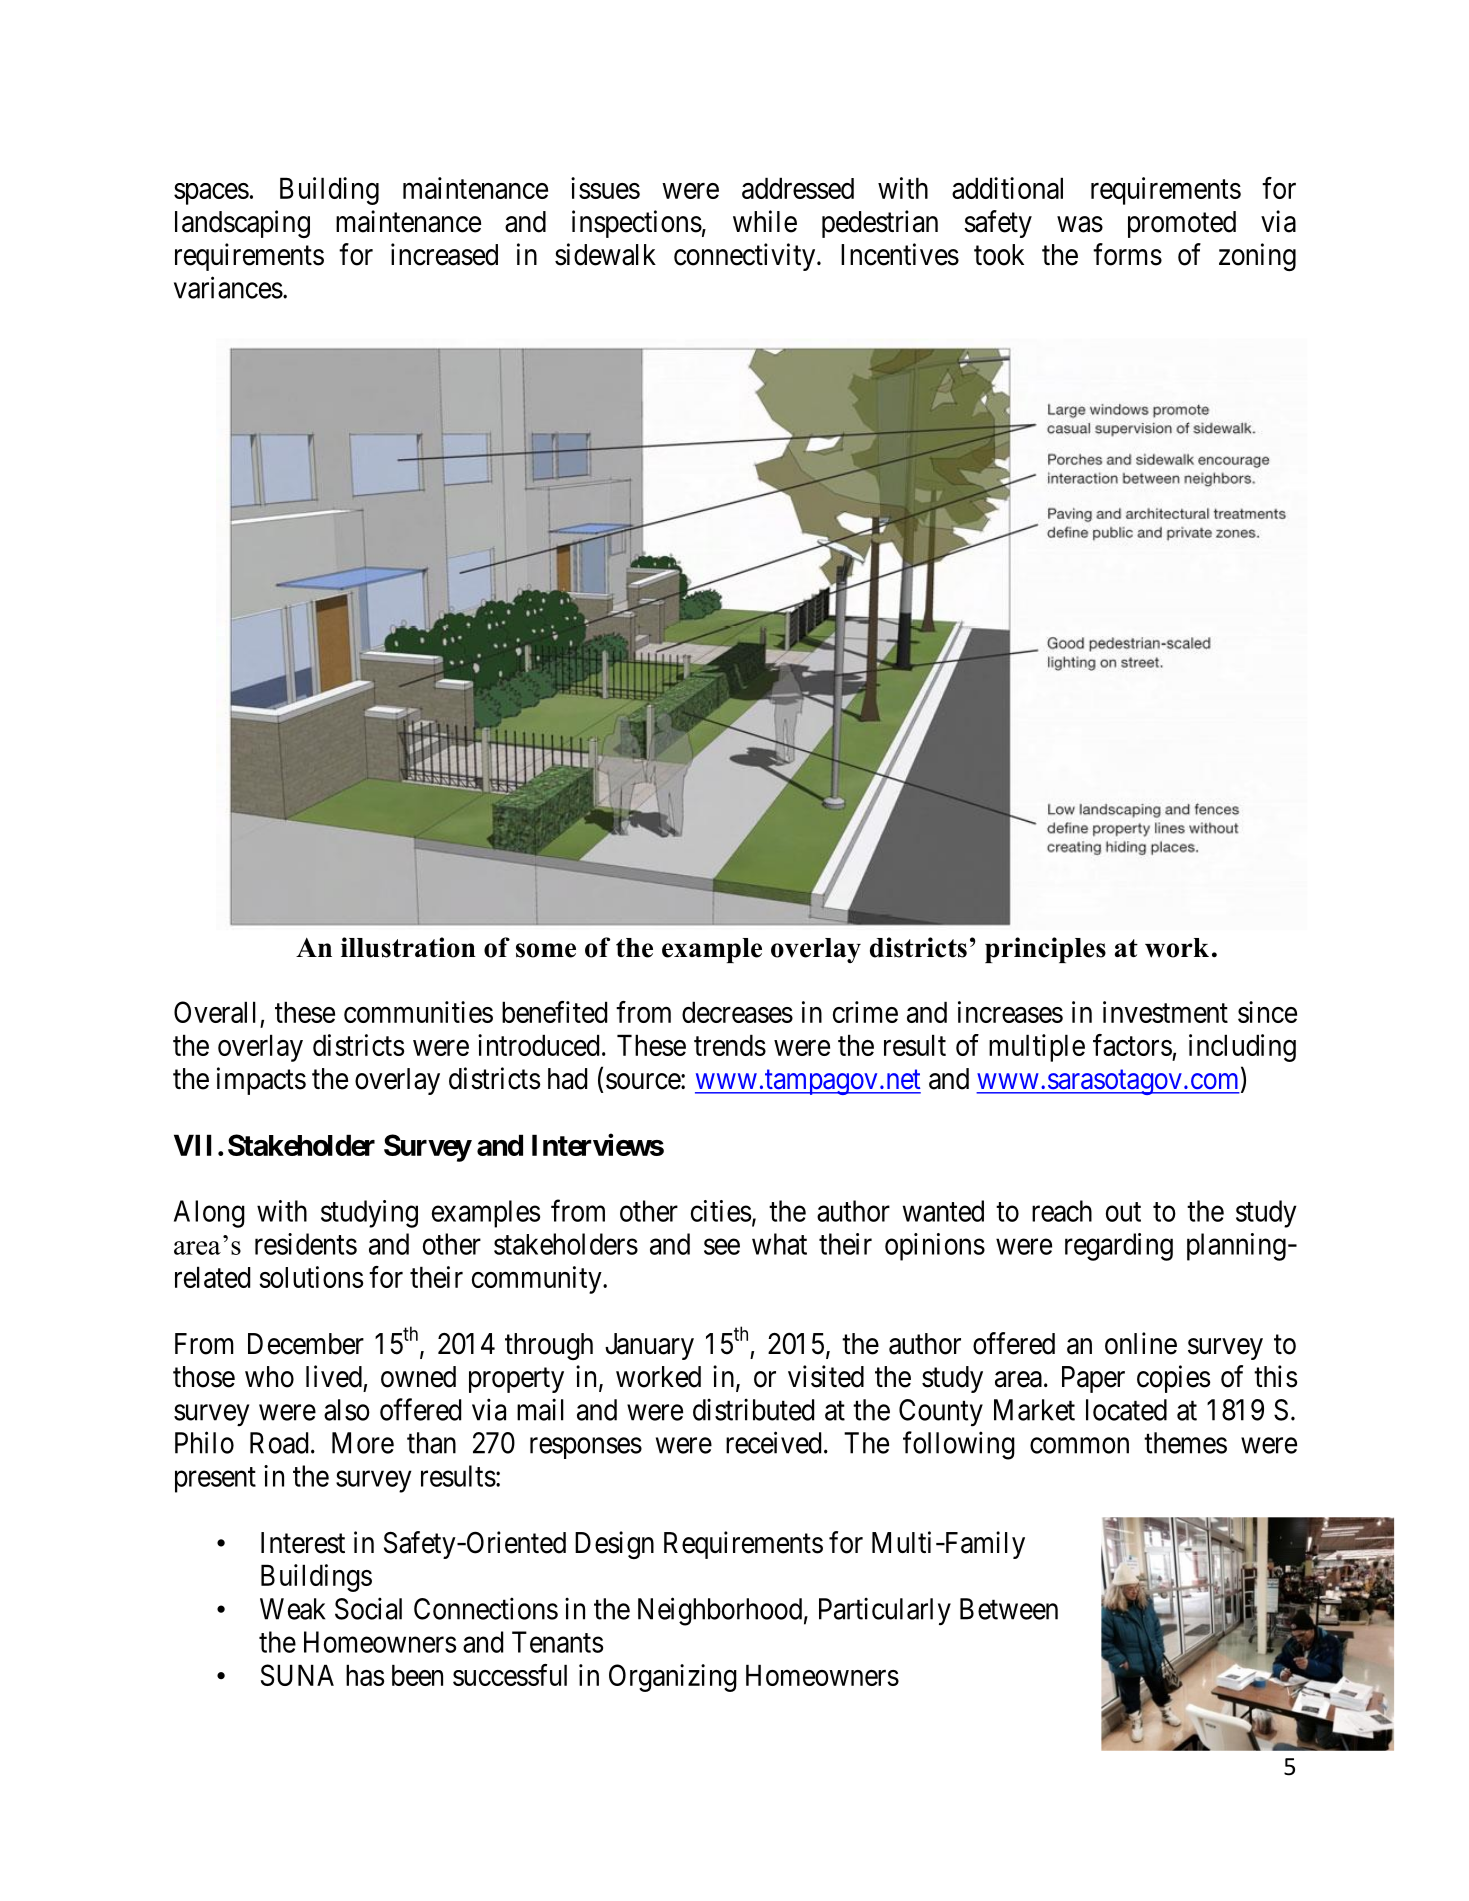 Image resolution: width=1469 pixels, height=1901 pixels. Describe the element at coordinates (1119, 1247) in the page. I see `regarding` at that location.
